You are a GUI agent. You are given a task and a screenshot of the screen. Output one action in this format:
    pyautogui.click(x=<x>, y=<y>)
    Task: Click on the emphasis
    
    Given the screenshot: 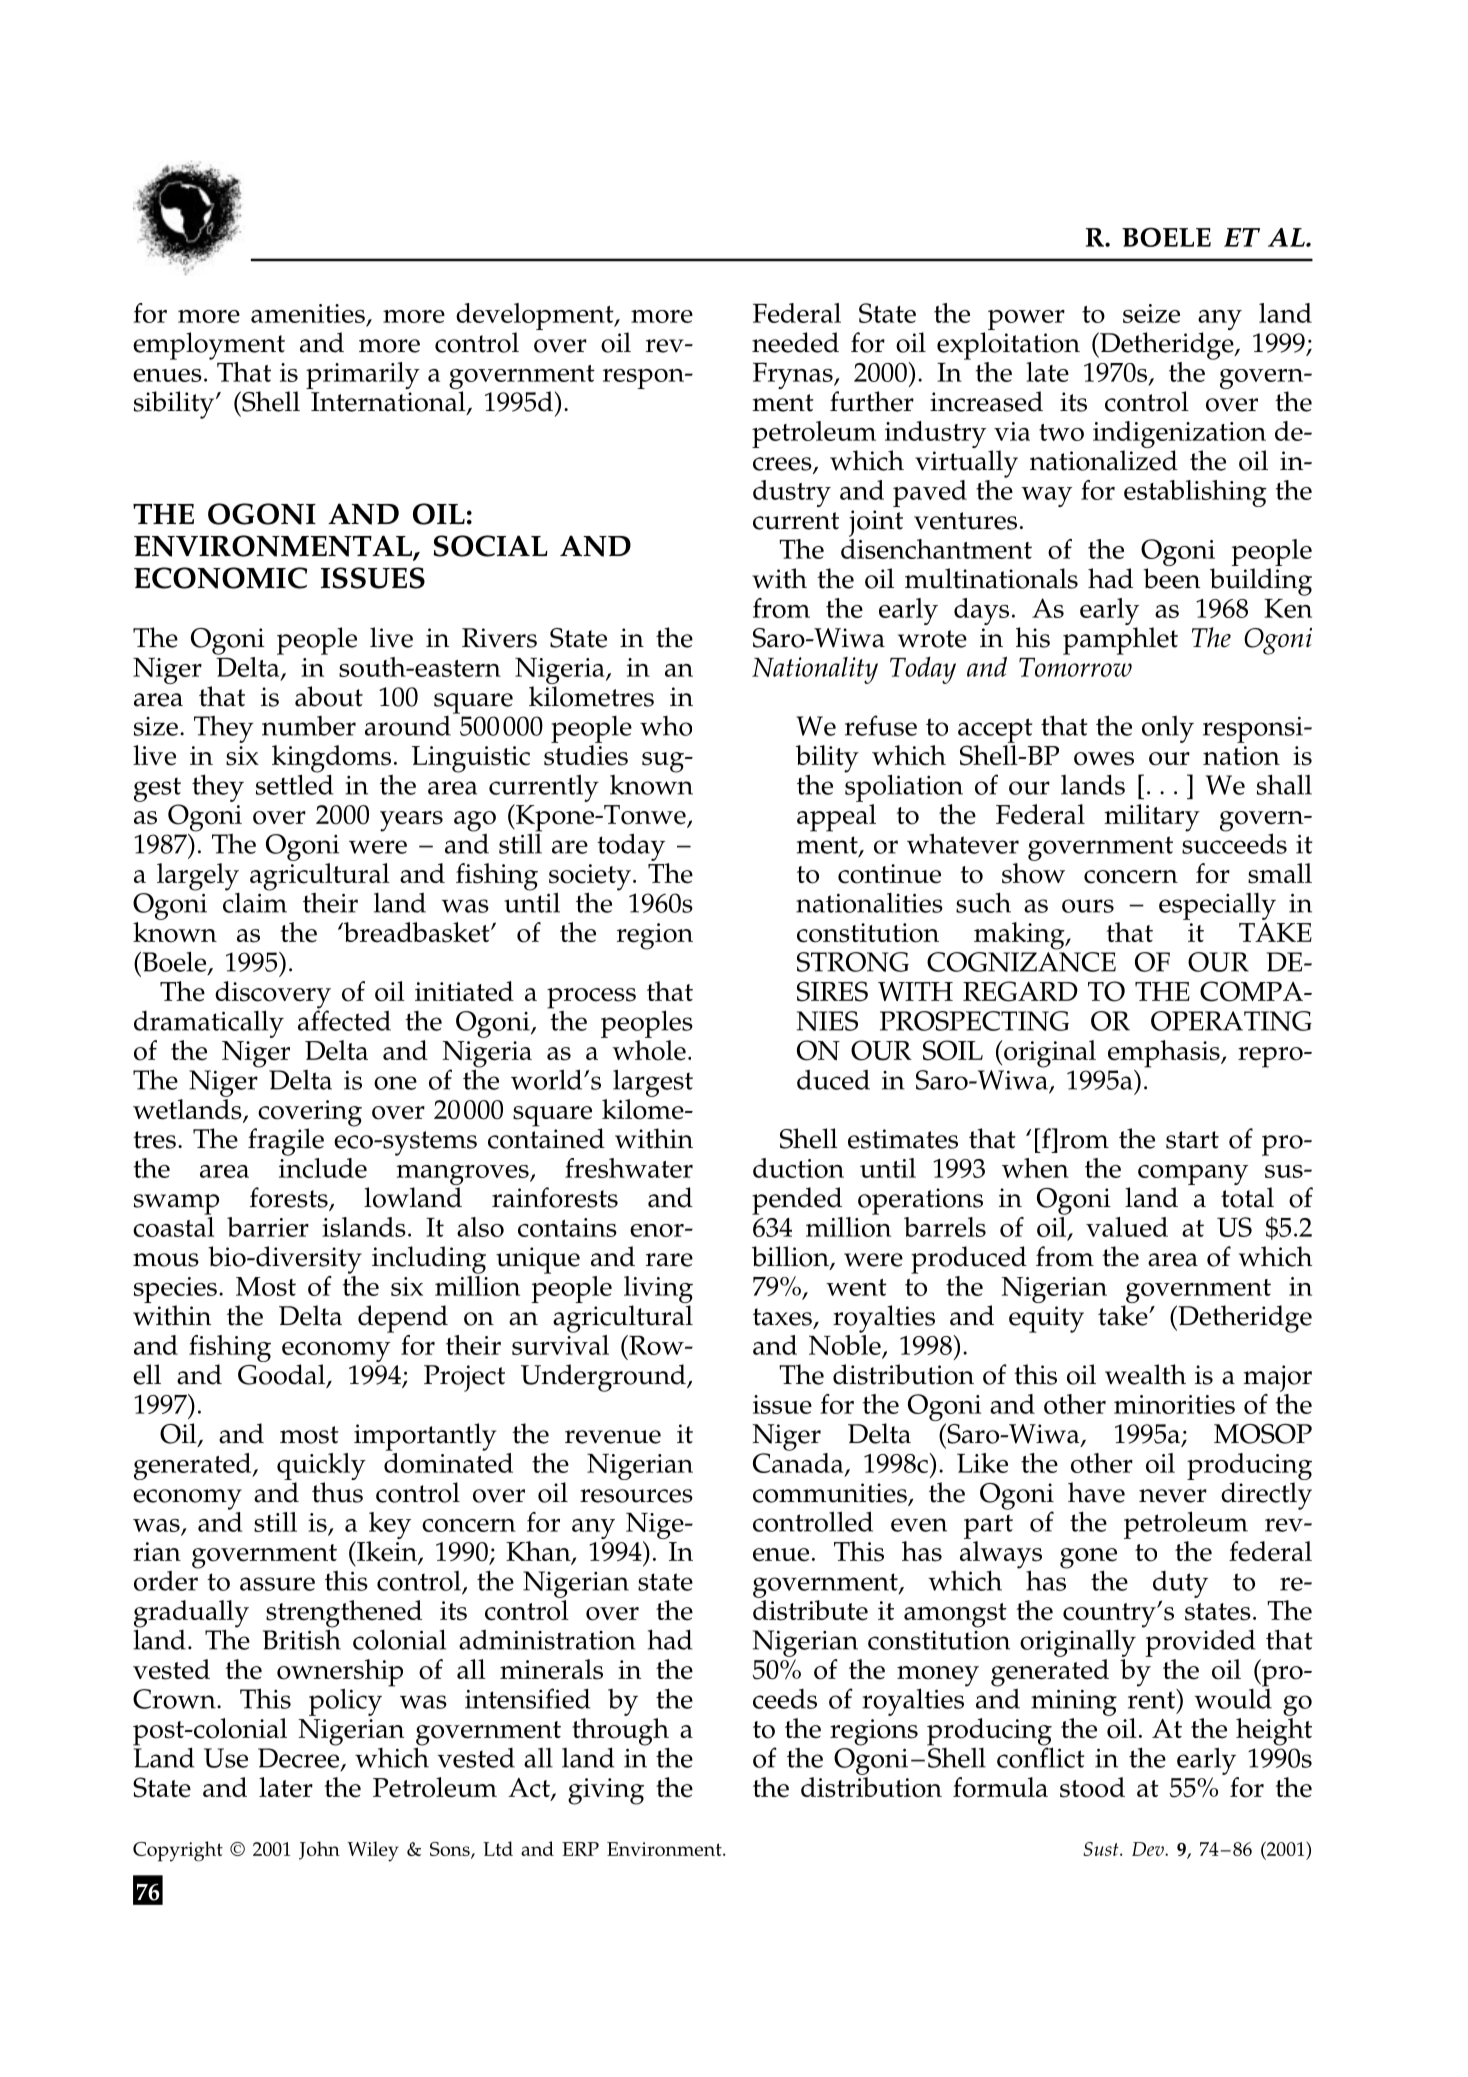 What is the action you would take?
    pyautogui.click(x=1165, y=1054)
